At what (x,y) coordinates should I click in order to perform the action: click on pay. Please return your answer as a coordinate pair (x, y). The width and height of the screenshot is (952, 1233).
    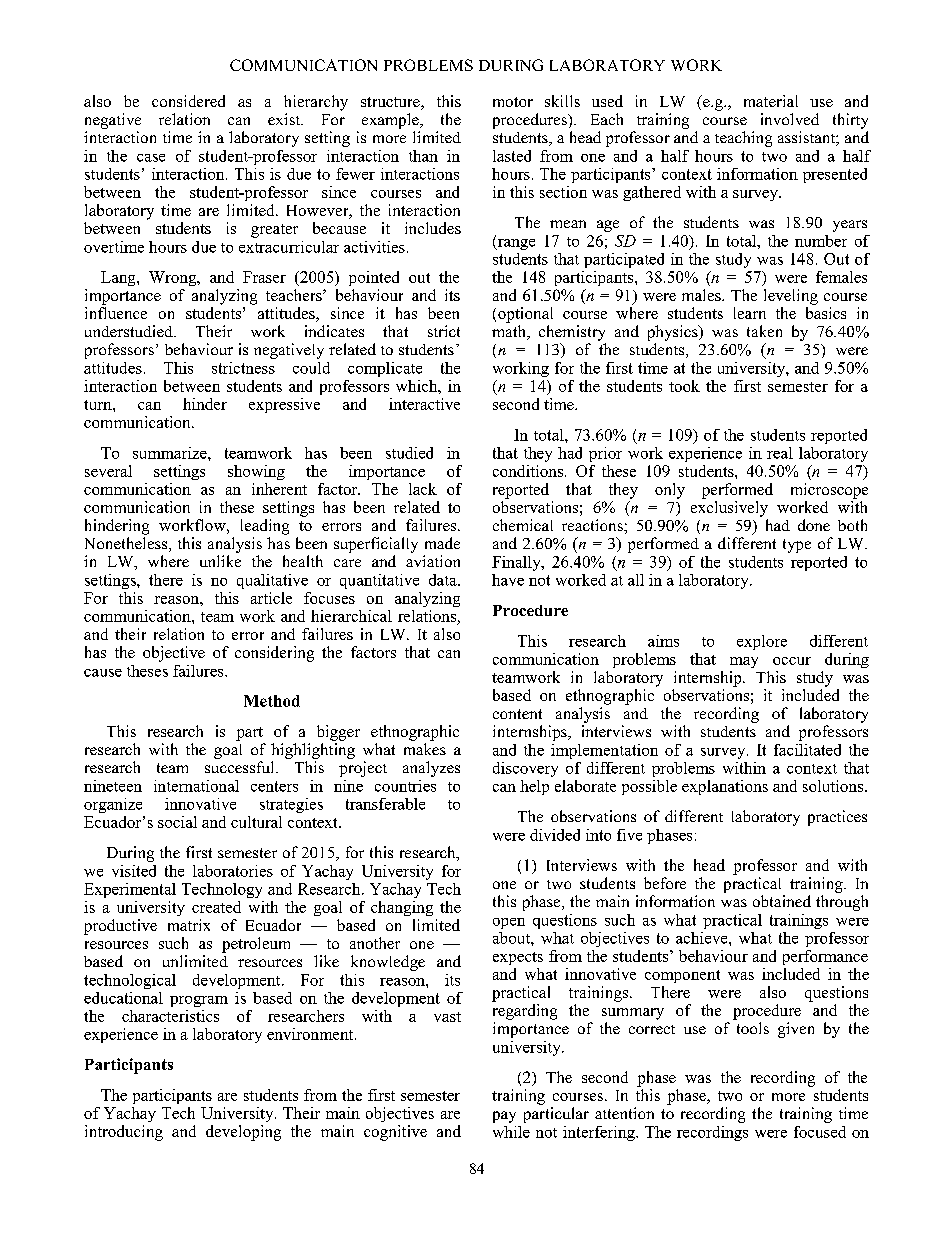
    Looking at the image, I should click on (504, 1117).
